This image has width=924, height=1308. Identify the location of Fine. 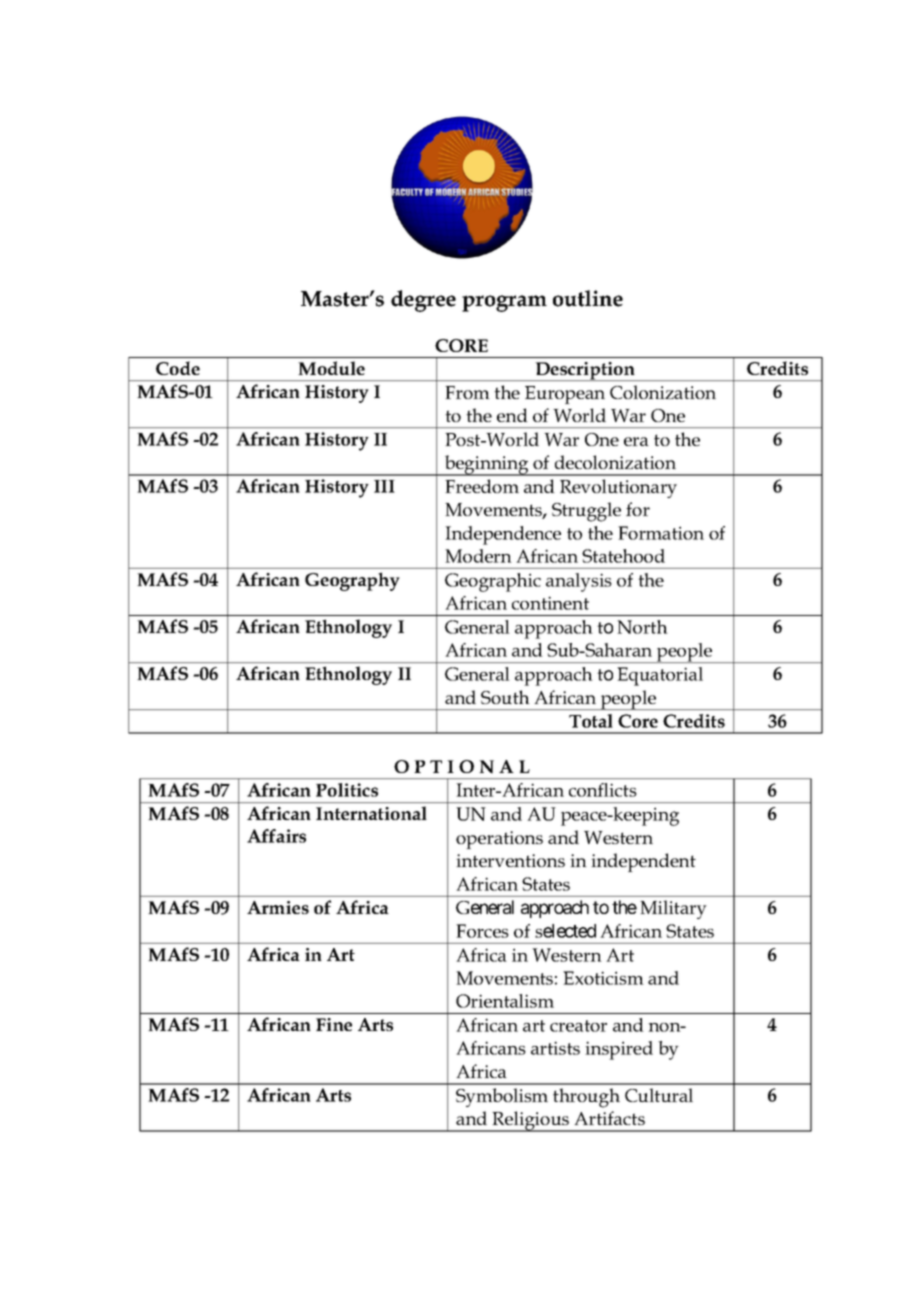
(334, 1024).
